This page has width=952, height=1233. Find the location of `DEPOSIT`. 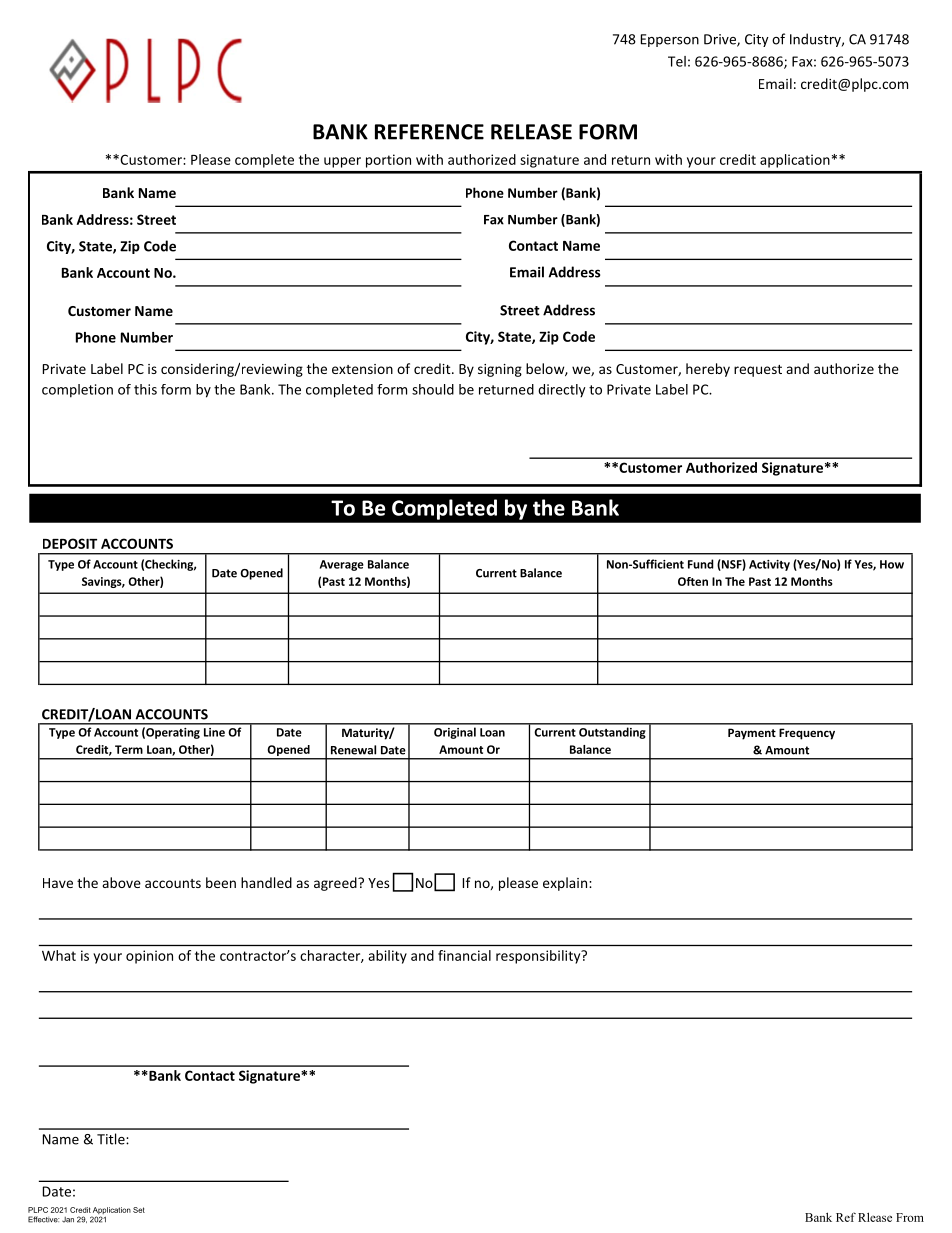

DEPOSIT is located at coordinates (70, 543).
